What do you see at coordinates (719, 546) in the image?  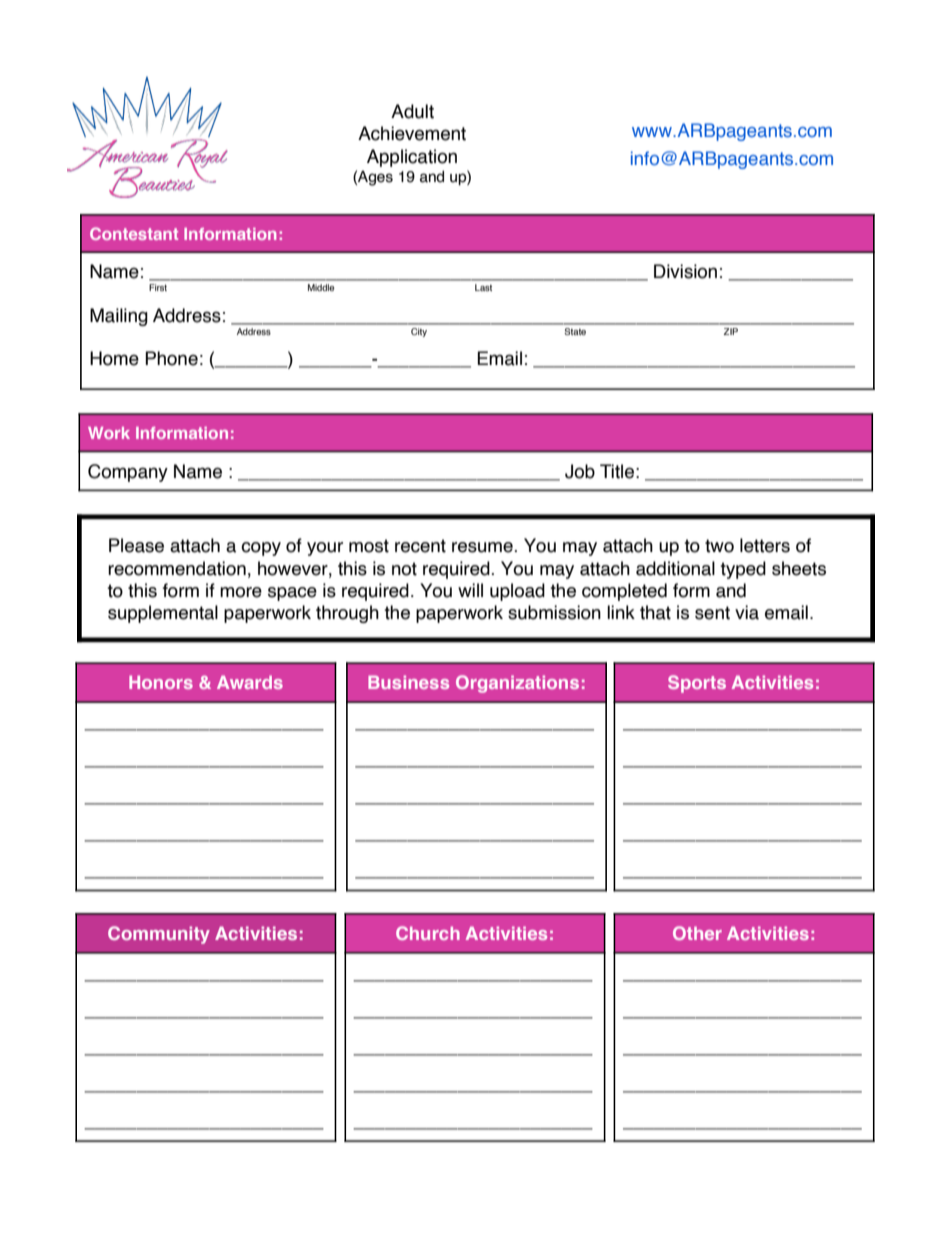 I see `two` at bounding box center [719, 546].
